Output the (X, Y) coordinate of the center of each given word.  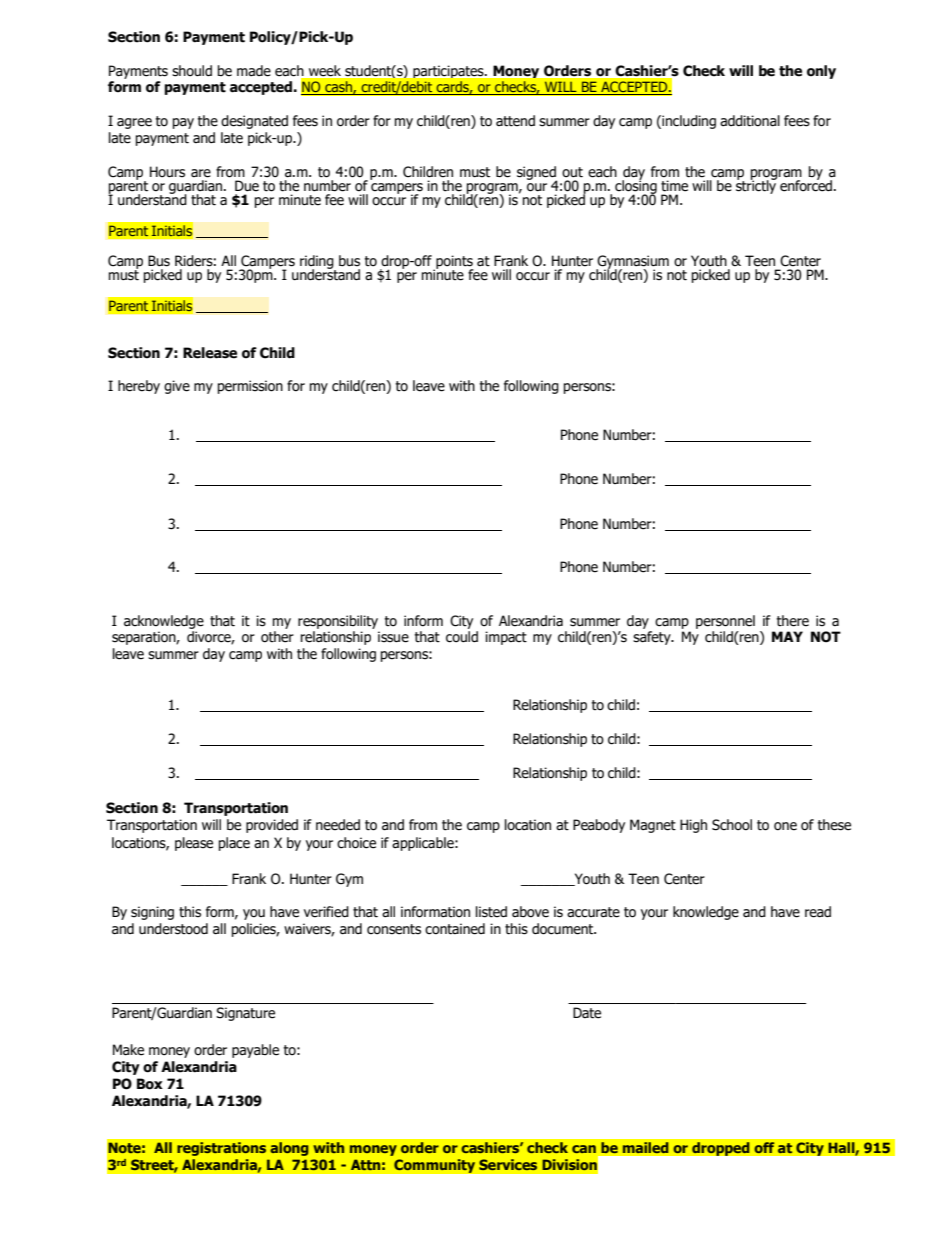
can (584, 1149)
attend (515, 121)
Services (508, 1164)
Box (150, 1084)
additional (750, 121)
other (277, 637)
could (462, 637)
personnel (725, 622)
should (192, 71)
